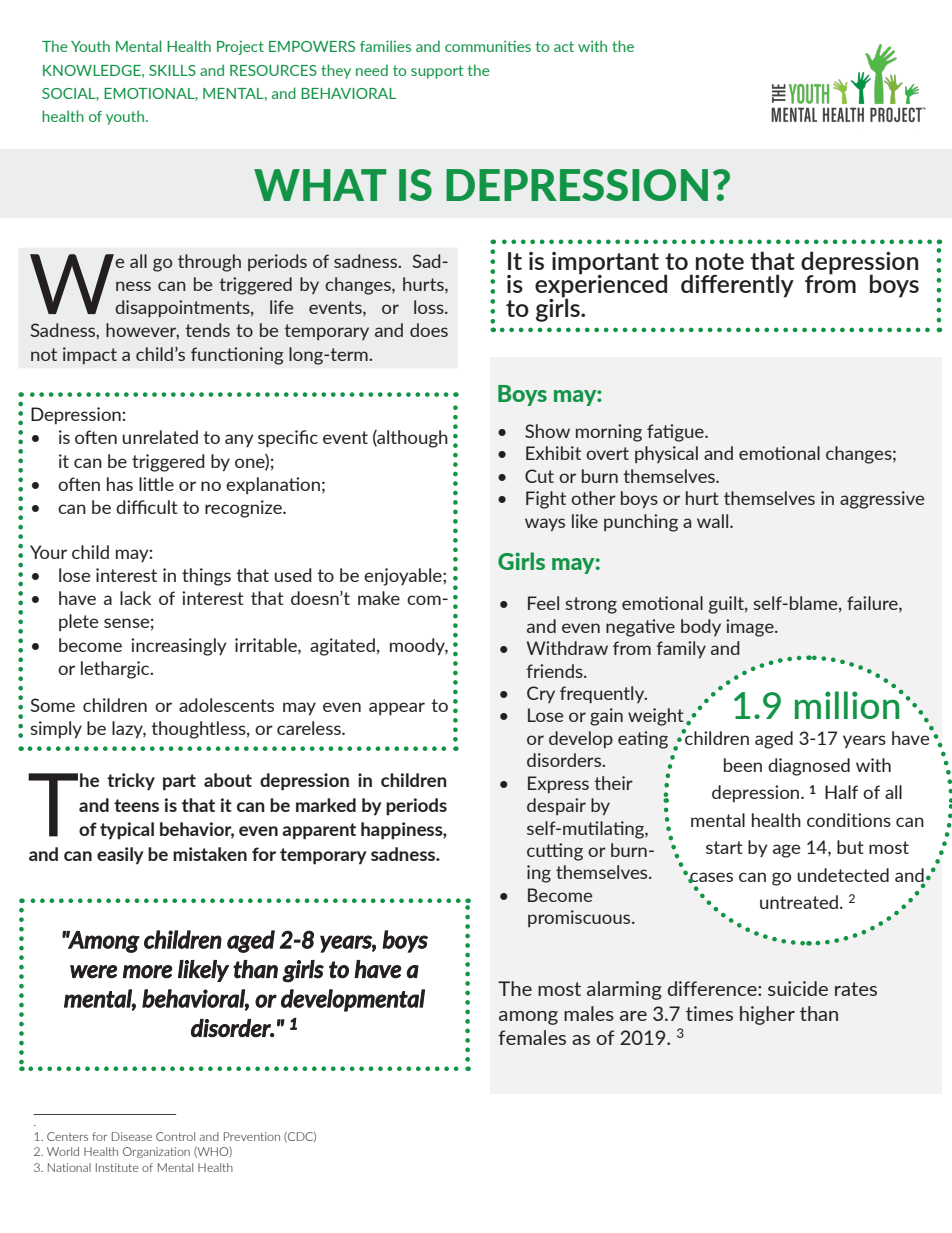 The image size is (952, 1233). Describe the element at coordinates (767, 1015) in the screenshot. I see `higher` at that location.
